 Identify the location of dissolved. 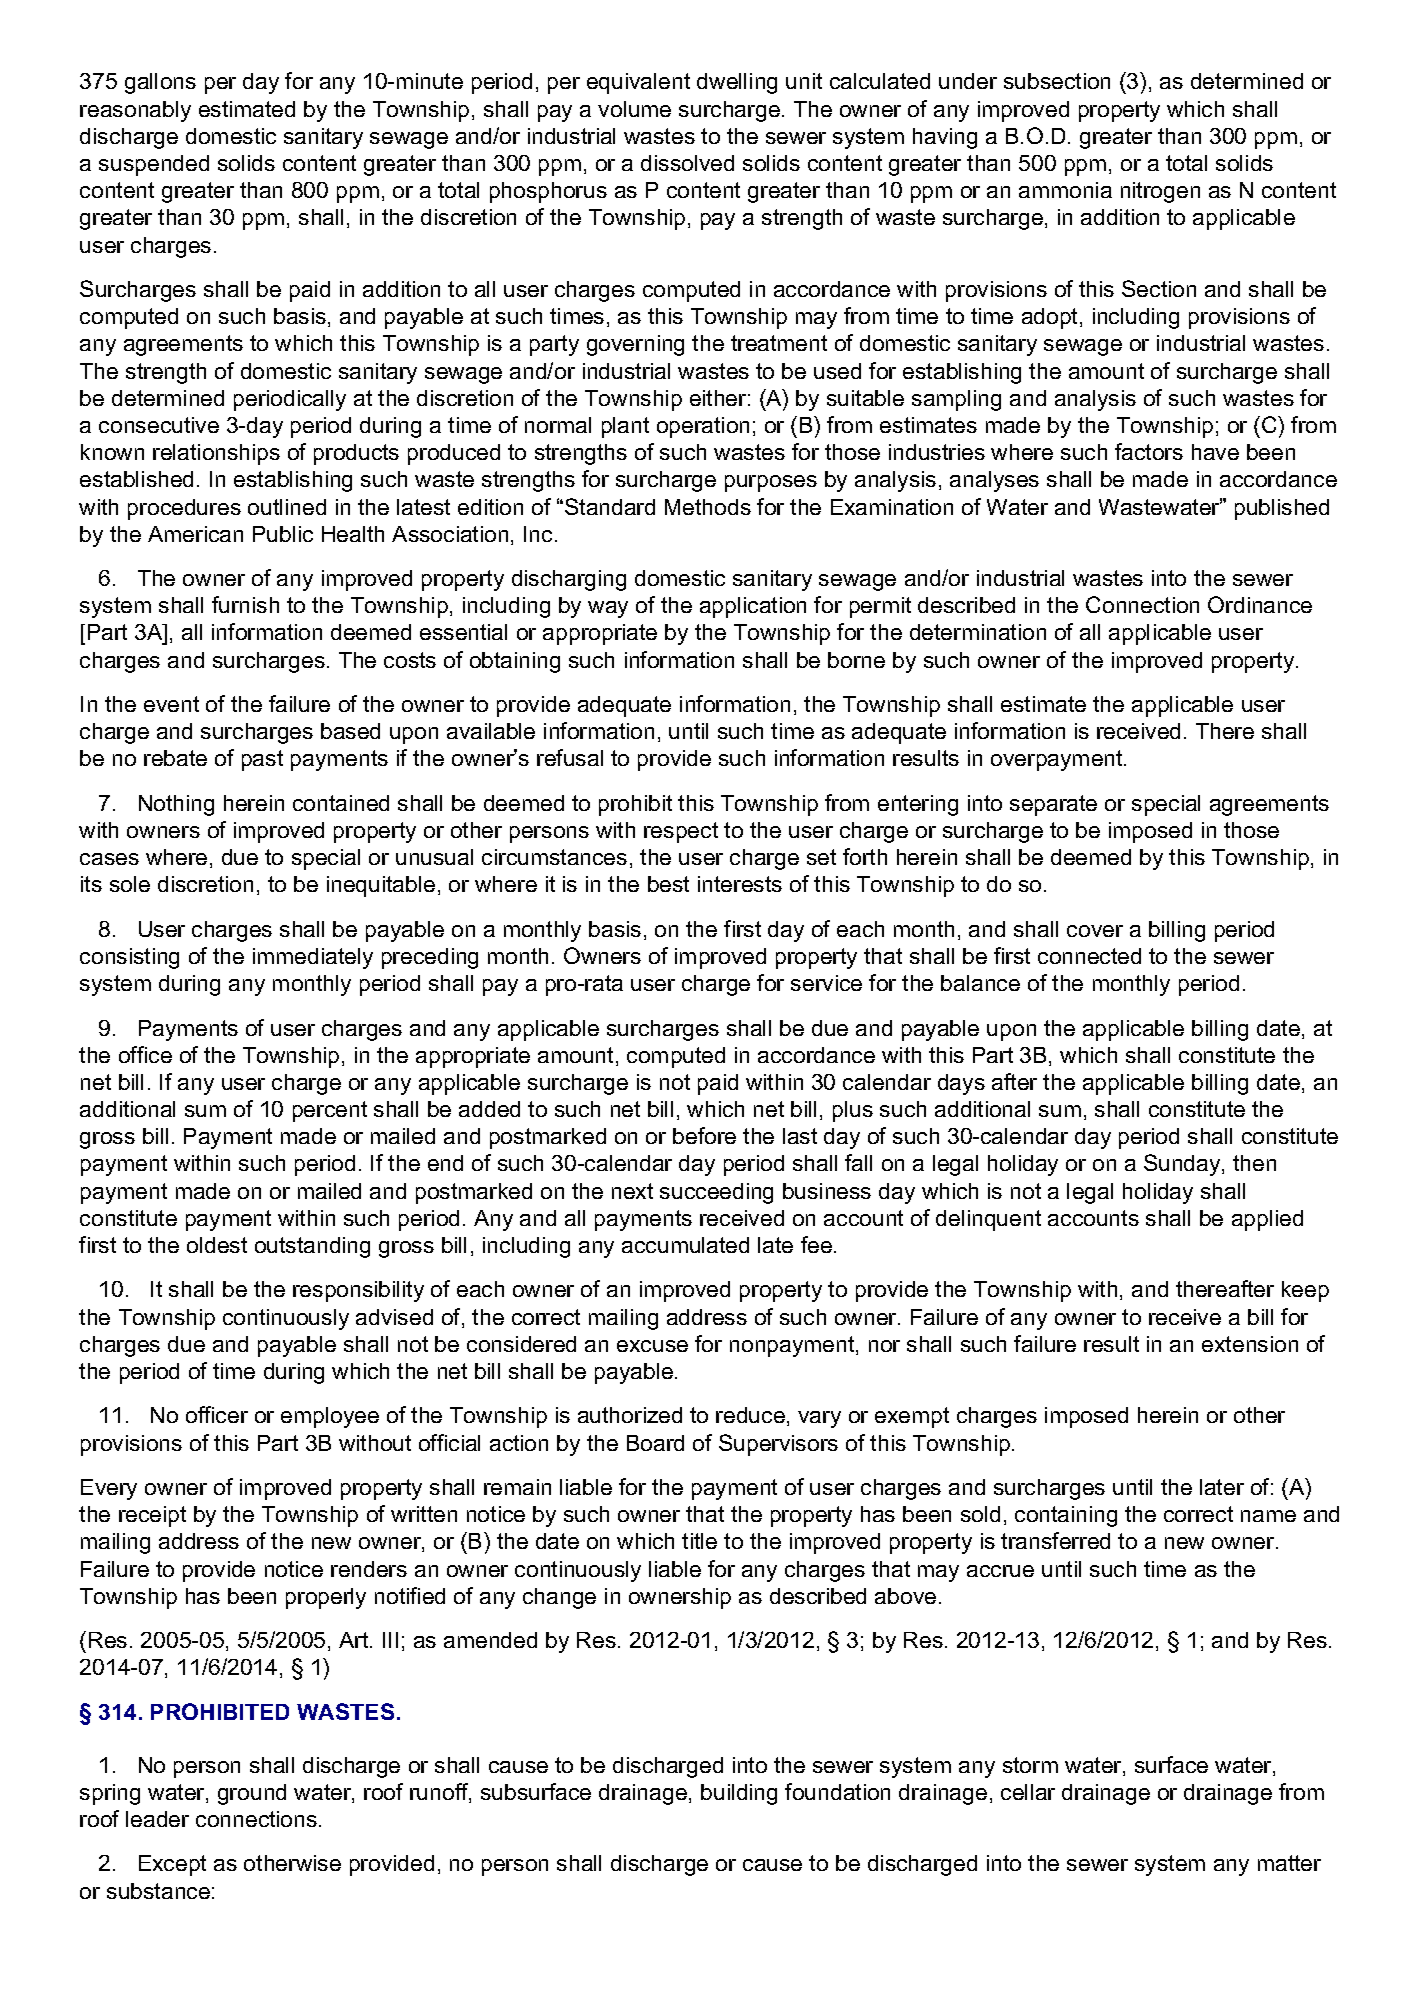
(687, 163).
